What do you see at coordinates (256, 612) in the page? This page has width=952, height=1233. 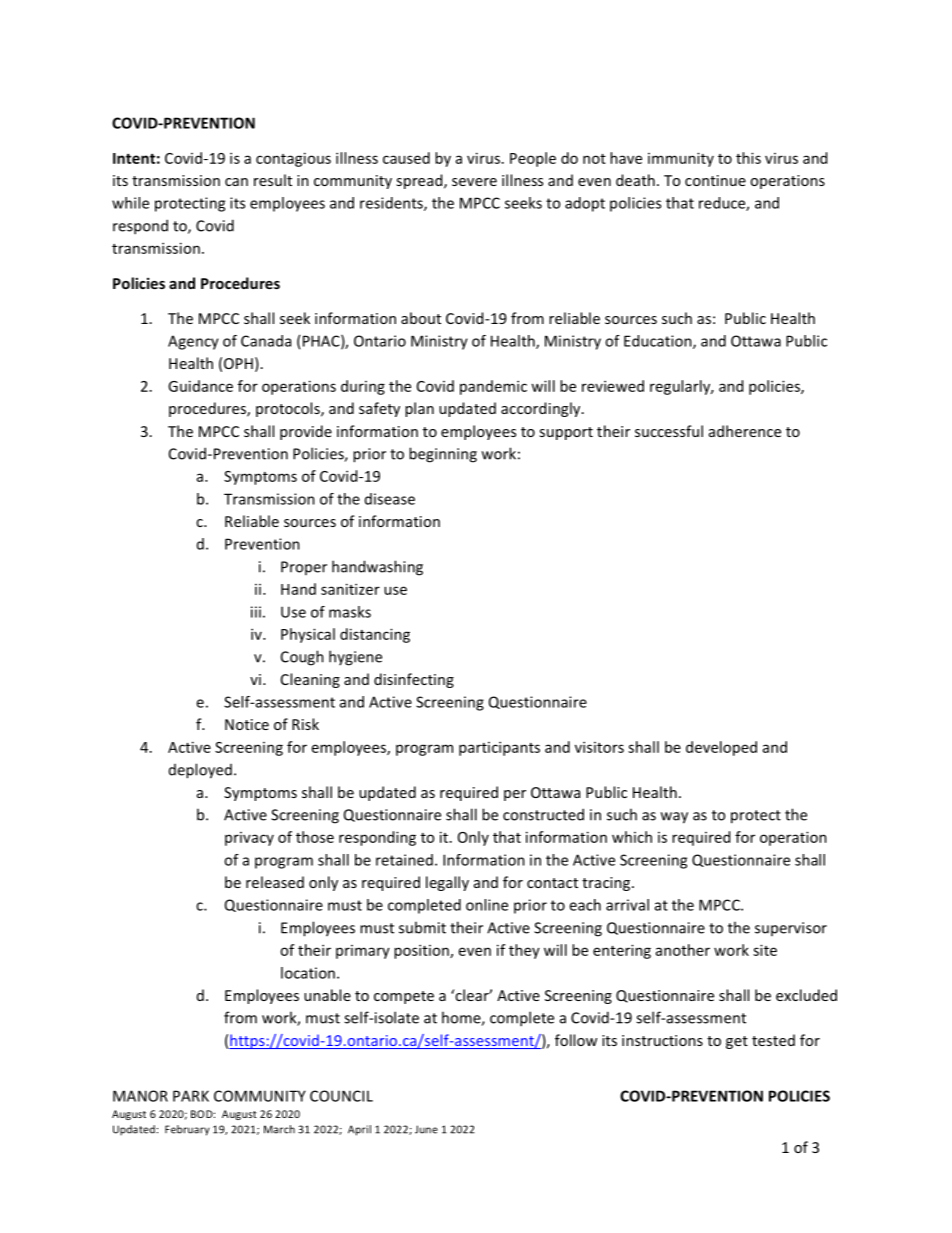 I see `iii` at bounding box center [256, 612].
